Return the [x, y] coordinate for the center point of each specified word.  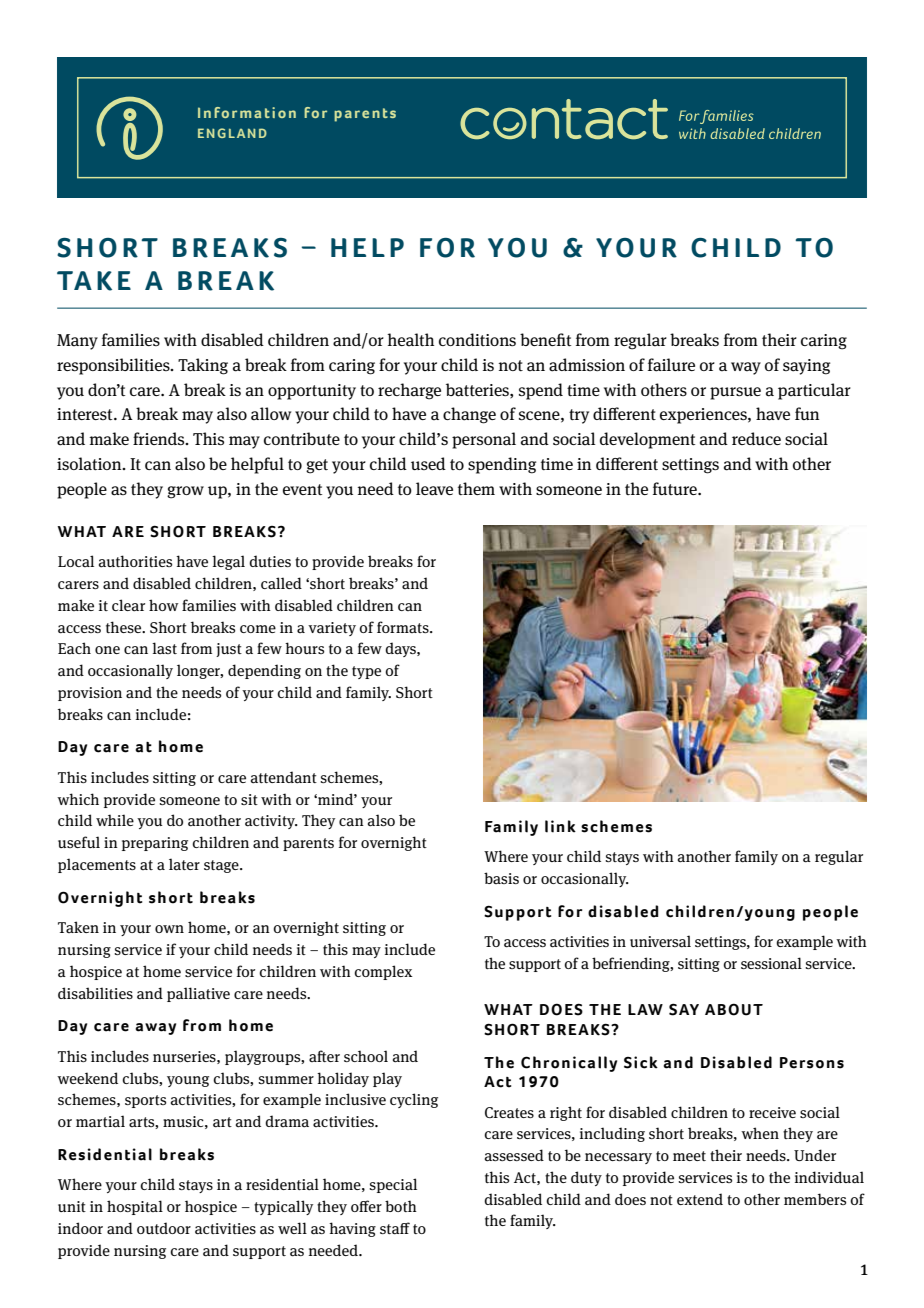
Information [247, 112]
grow [185, 492]
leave [434, 489]
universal [660, 941]
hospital [135, 1207]
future [676, 488]
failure [671, 365]
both [401, 1206]
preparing [155, 844]
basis [501, 878]
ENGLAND [232, 133]
